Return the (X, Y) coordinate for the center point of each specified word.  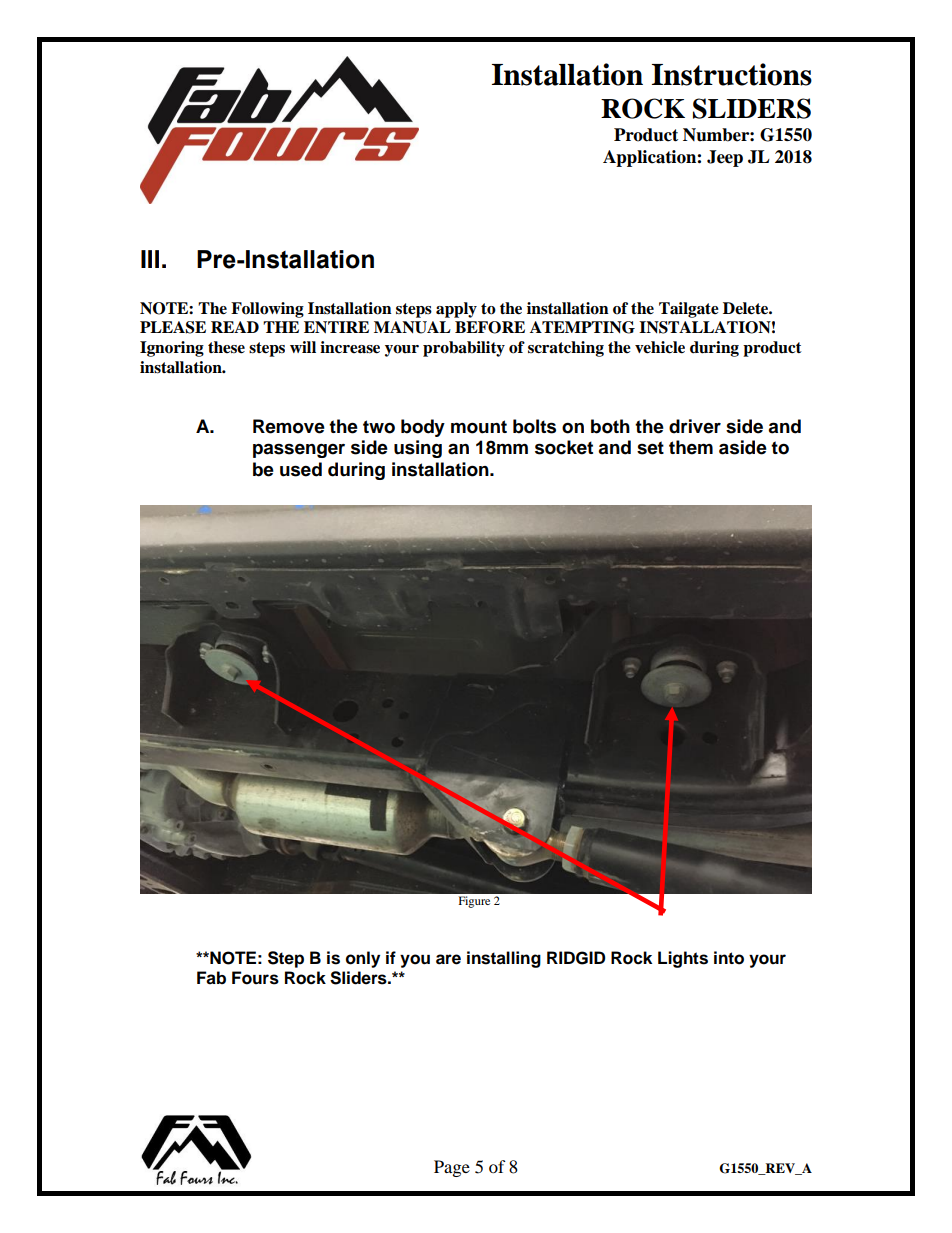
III (150, 259)
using (418, 449)
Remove (289, 426)
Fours (255, 978)
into (729, 958)
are (448, 959)
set (650, 448)
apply (456, 310)
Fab (211, 978)
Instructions (732, 74)
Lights (683, 959)
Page (452, 1168)
